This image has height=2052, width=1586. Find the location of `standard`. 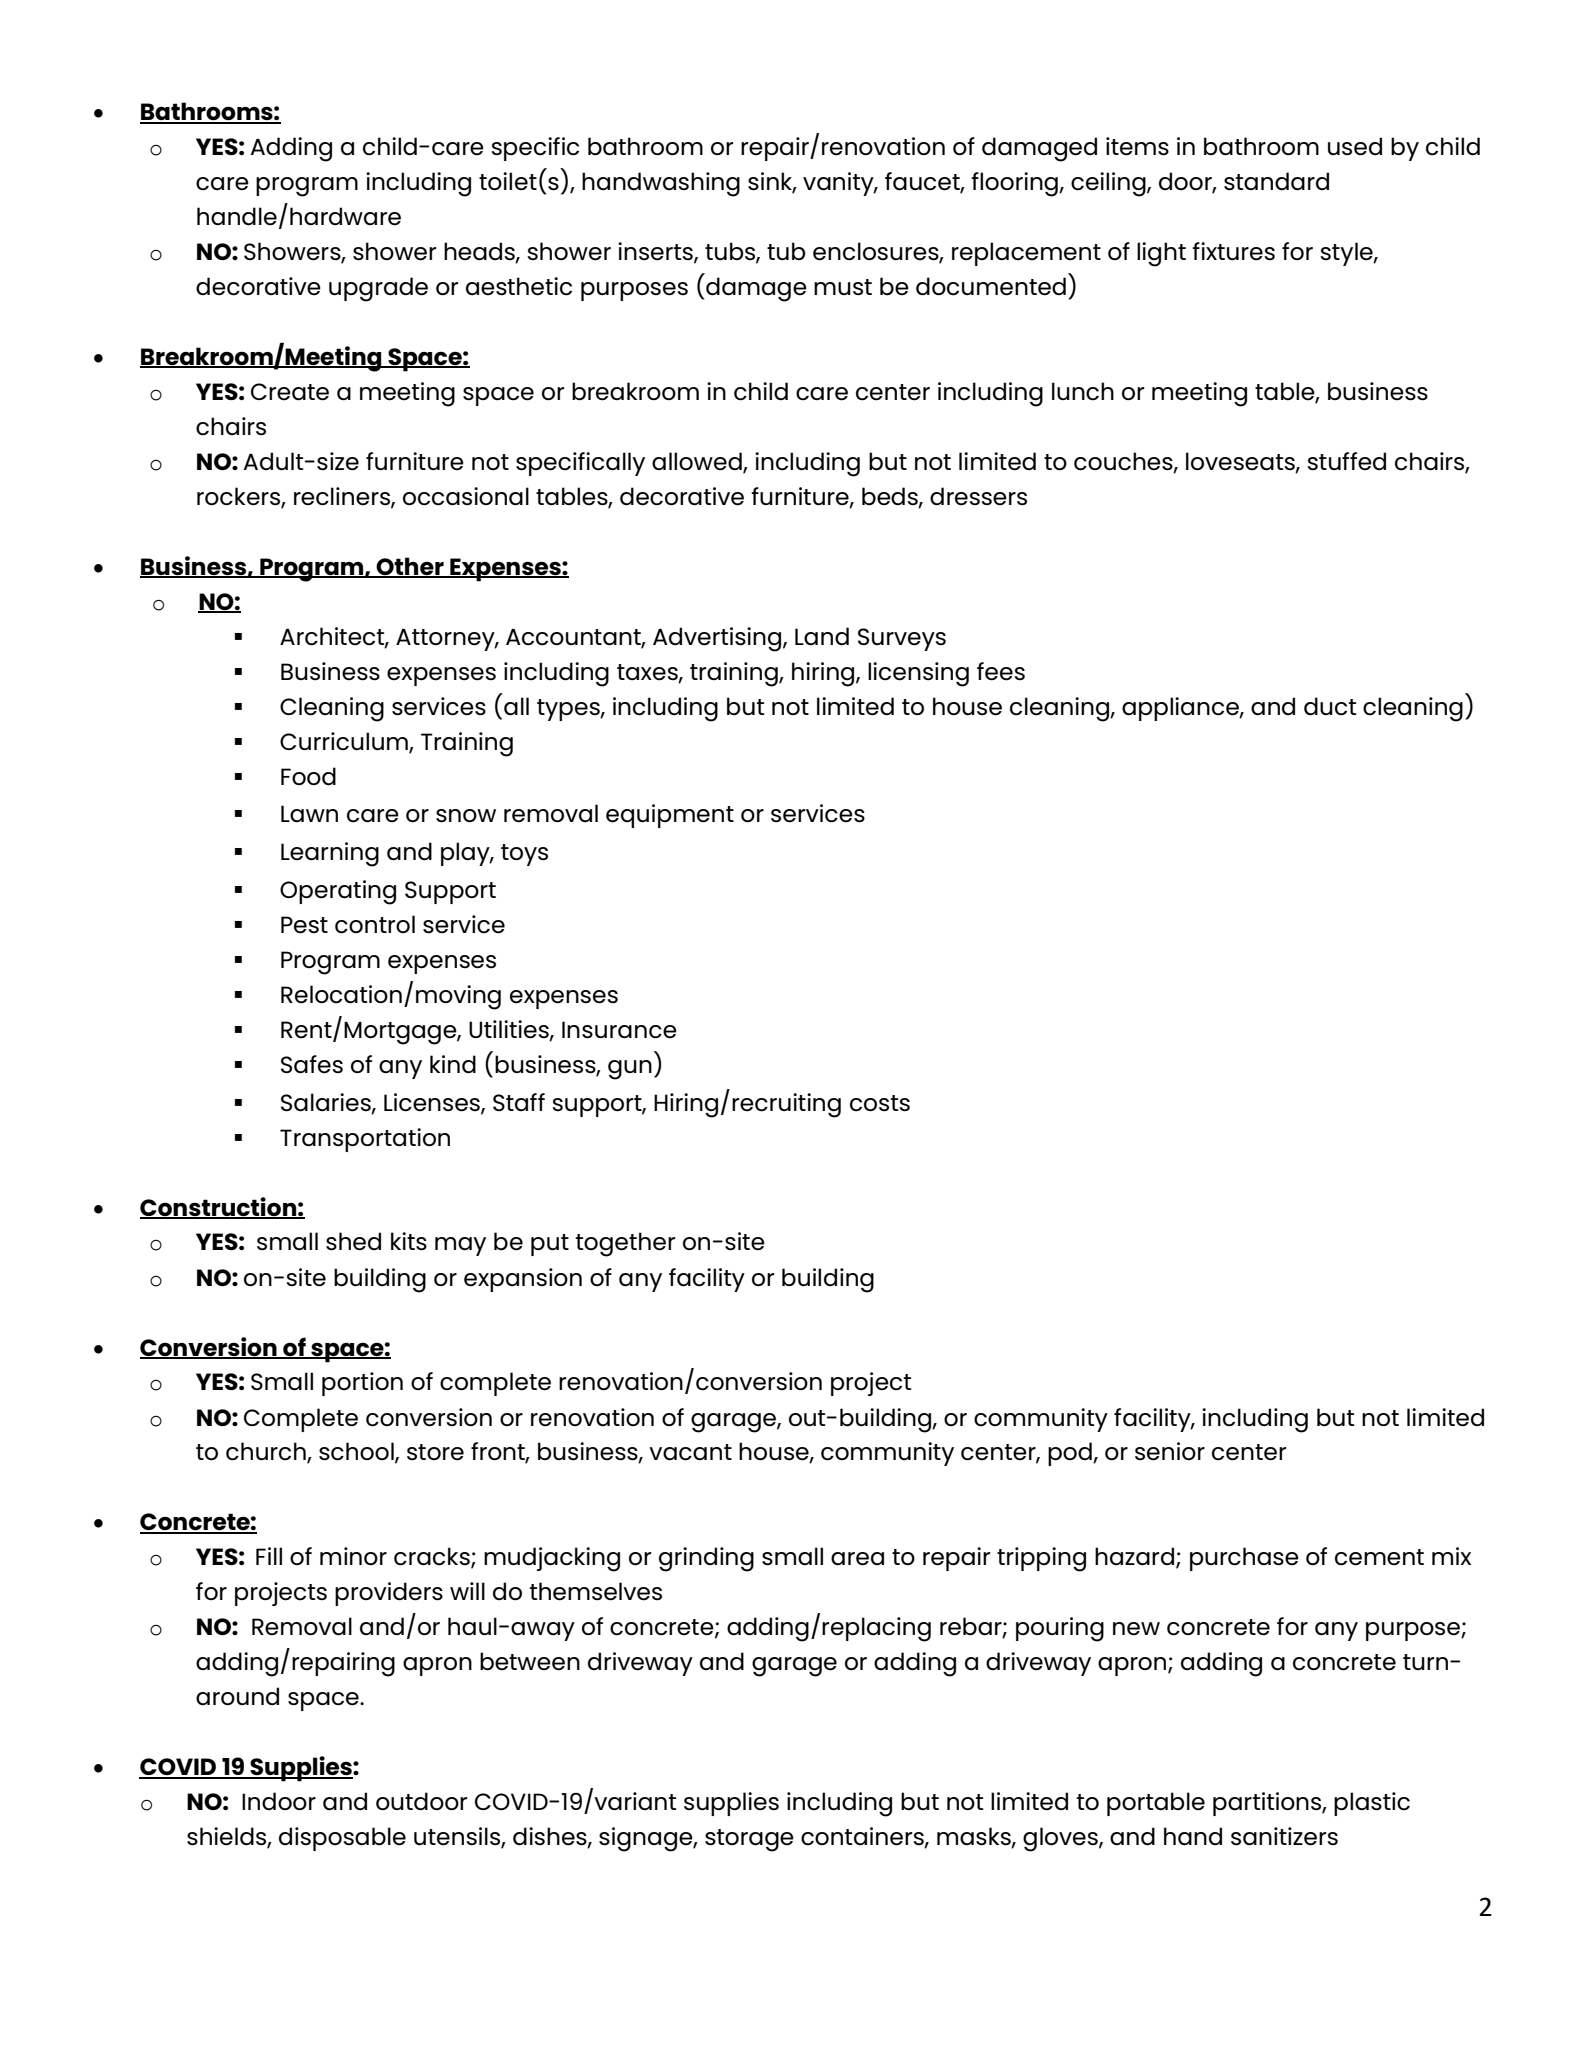

standard is located at coordinates (1276, 181).
